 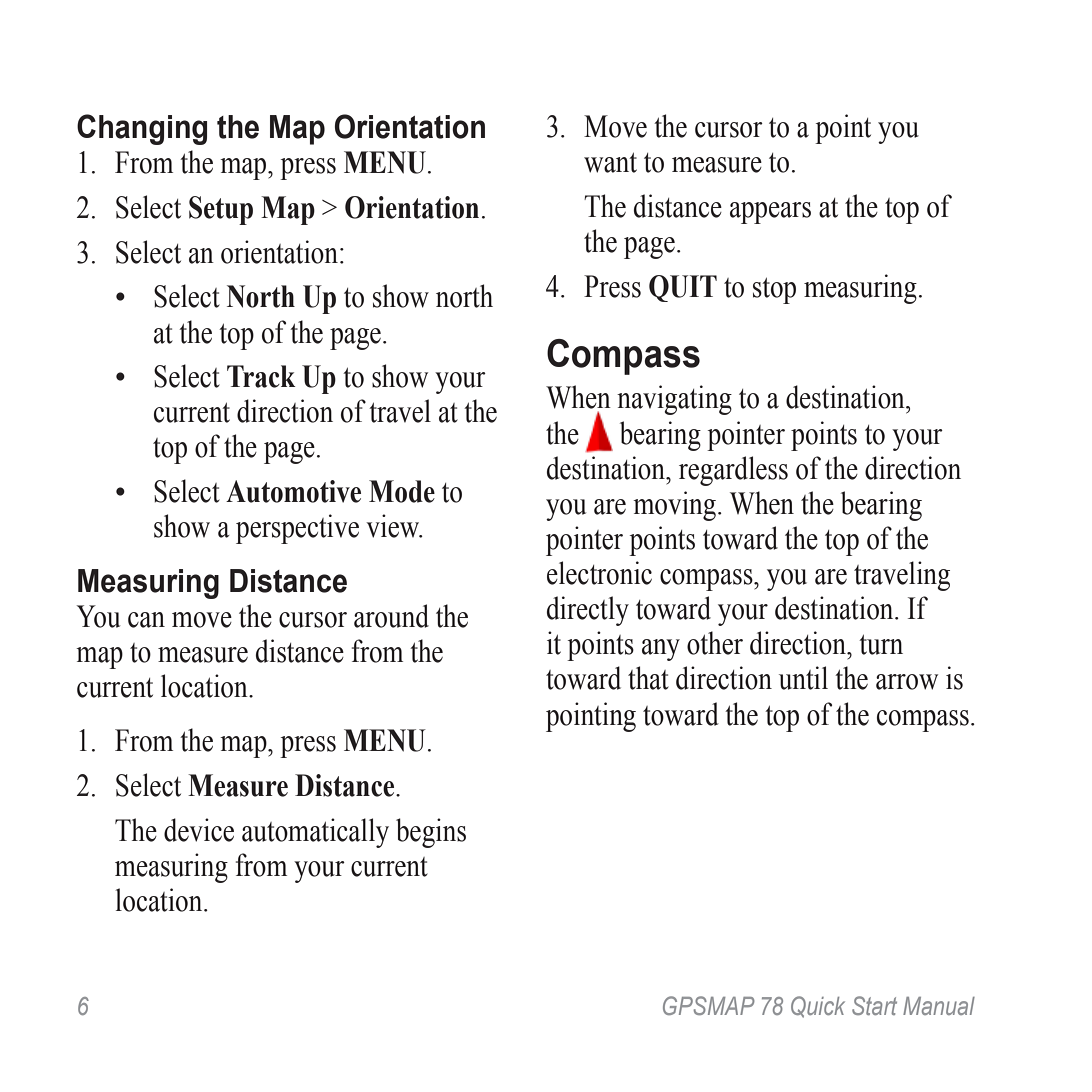 I want to click on want, so click(x=610, y=162).
